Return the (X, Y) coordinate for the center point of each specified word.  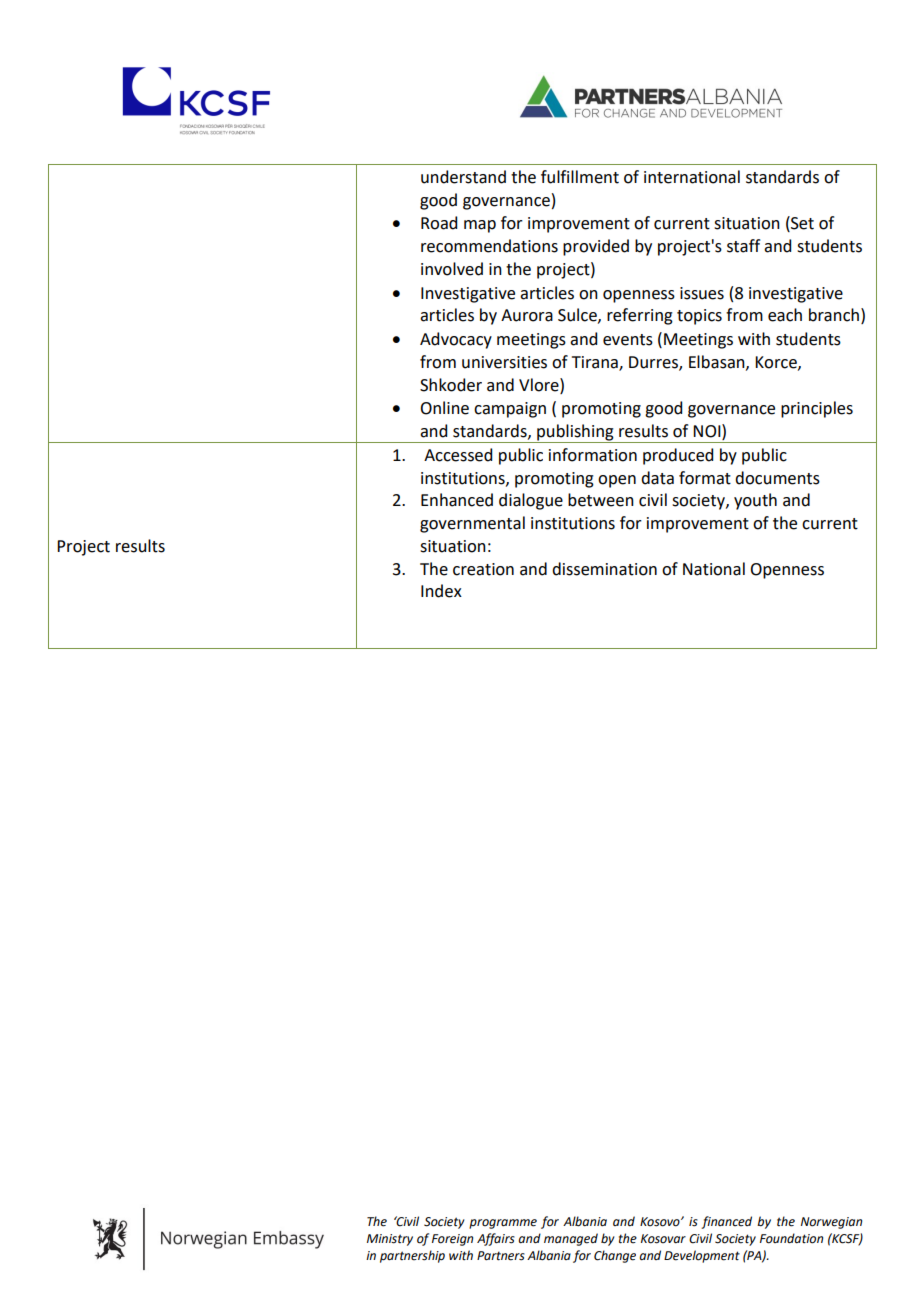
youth (755, 501)
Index (441, 591)
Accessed (458, 455)
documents (777, 478)
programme (503, 1224)
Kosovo (661, 1222)
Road (439, 223)
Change (615, 1256)
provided (596, 247)
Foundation (791, 1238)
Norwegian (831, 1223)
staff (743, 246)
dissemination (604, 569)
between (601, 500)
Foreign (452, 1240)
